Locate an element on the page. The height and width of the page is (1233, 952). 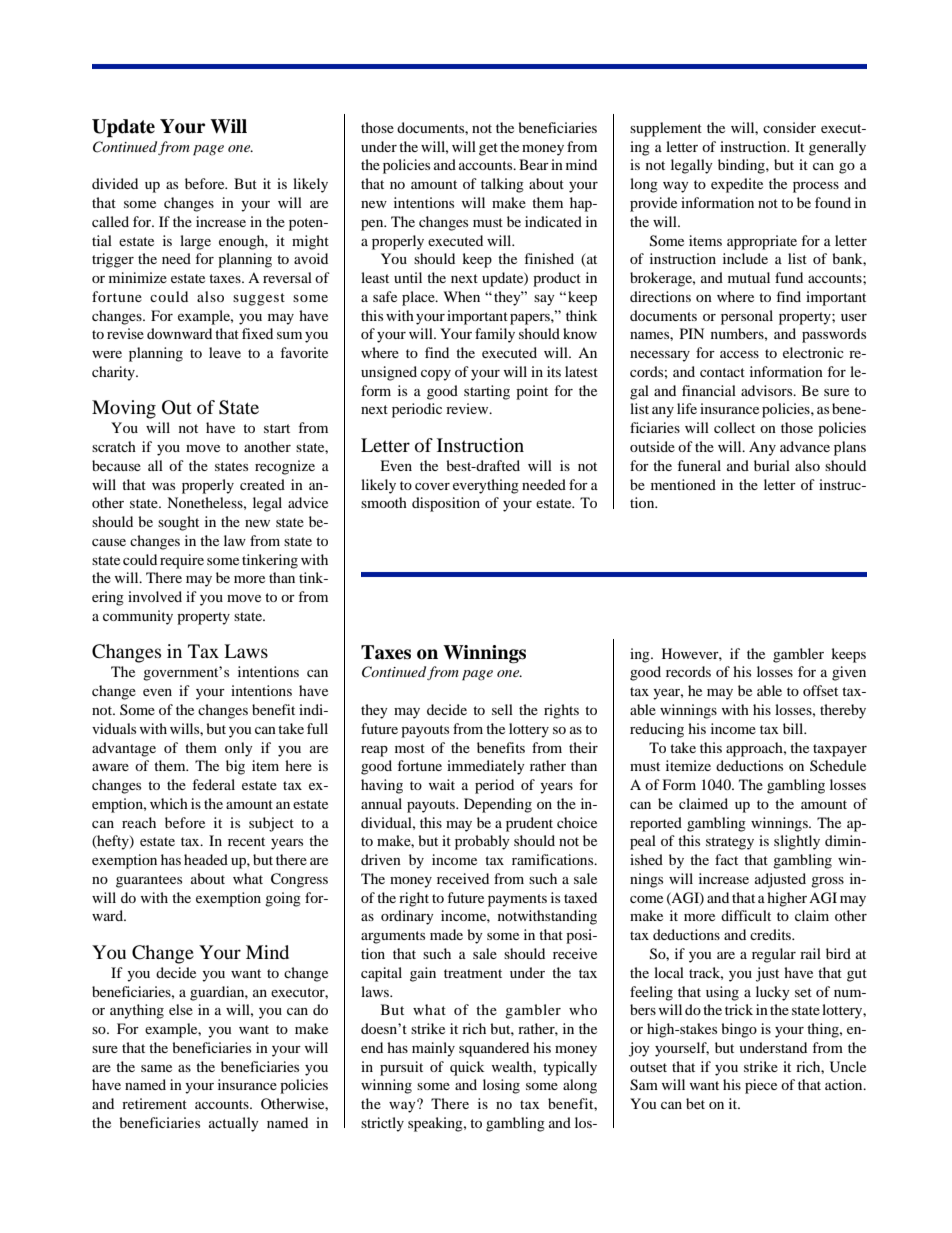
community is located at coordinates (138, 617).
